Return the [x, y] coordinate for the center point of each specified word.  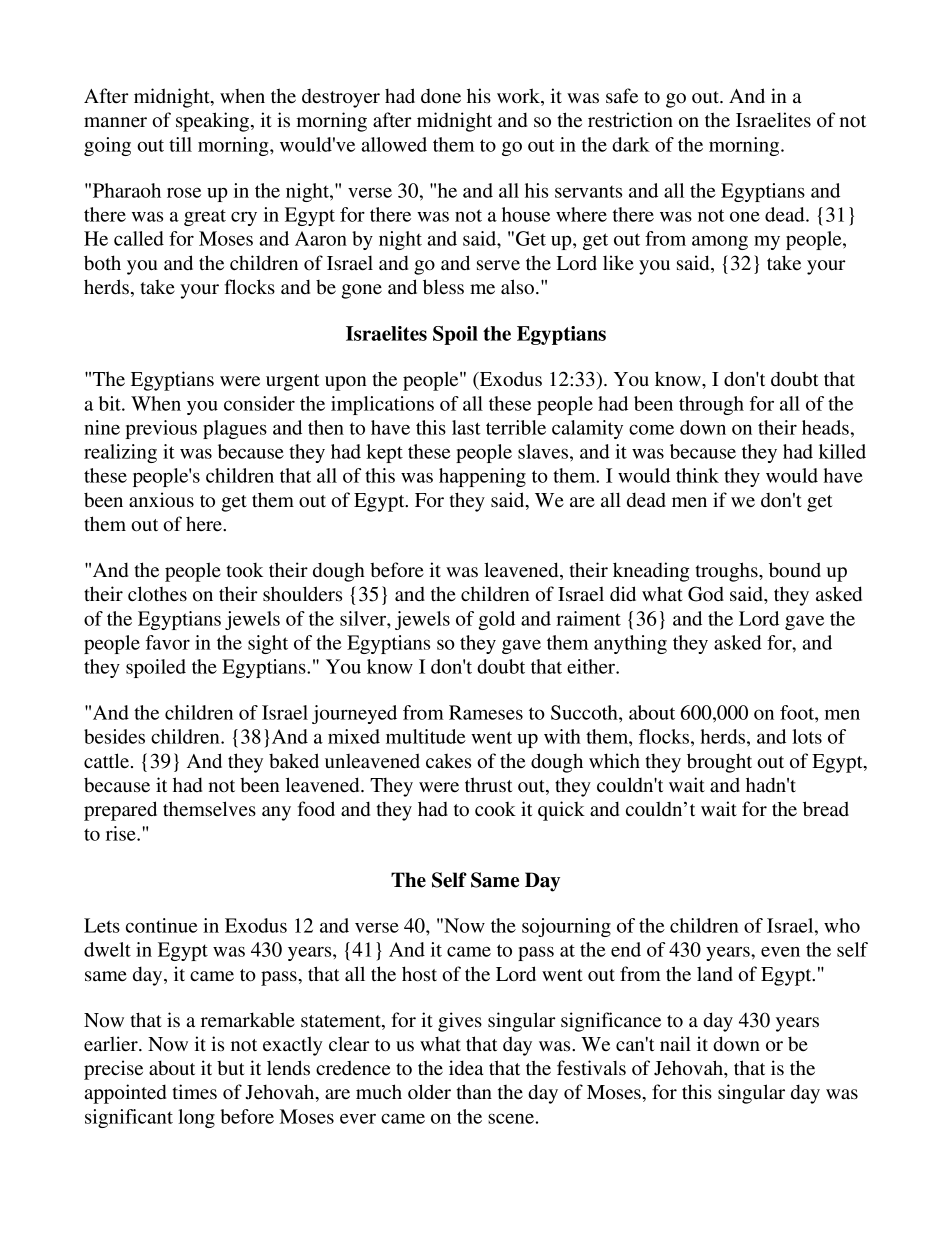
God [706, 594]
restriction [630, 120]
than [474, 1092]
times [195, 1092]
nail [675, 1044]
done [441, 96]
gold [497, 620]
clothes [157, 594]
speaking [212, 122]
